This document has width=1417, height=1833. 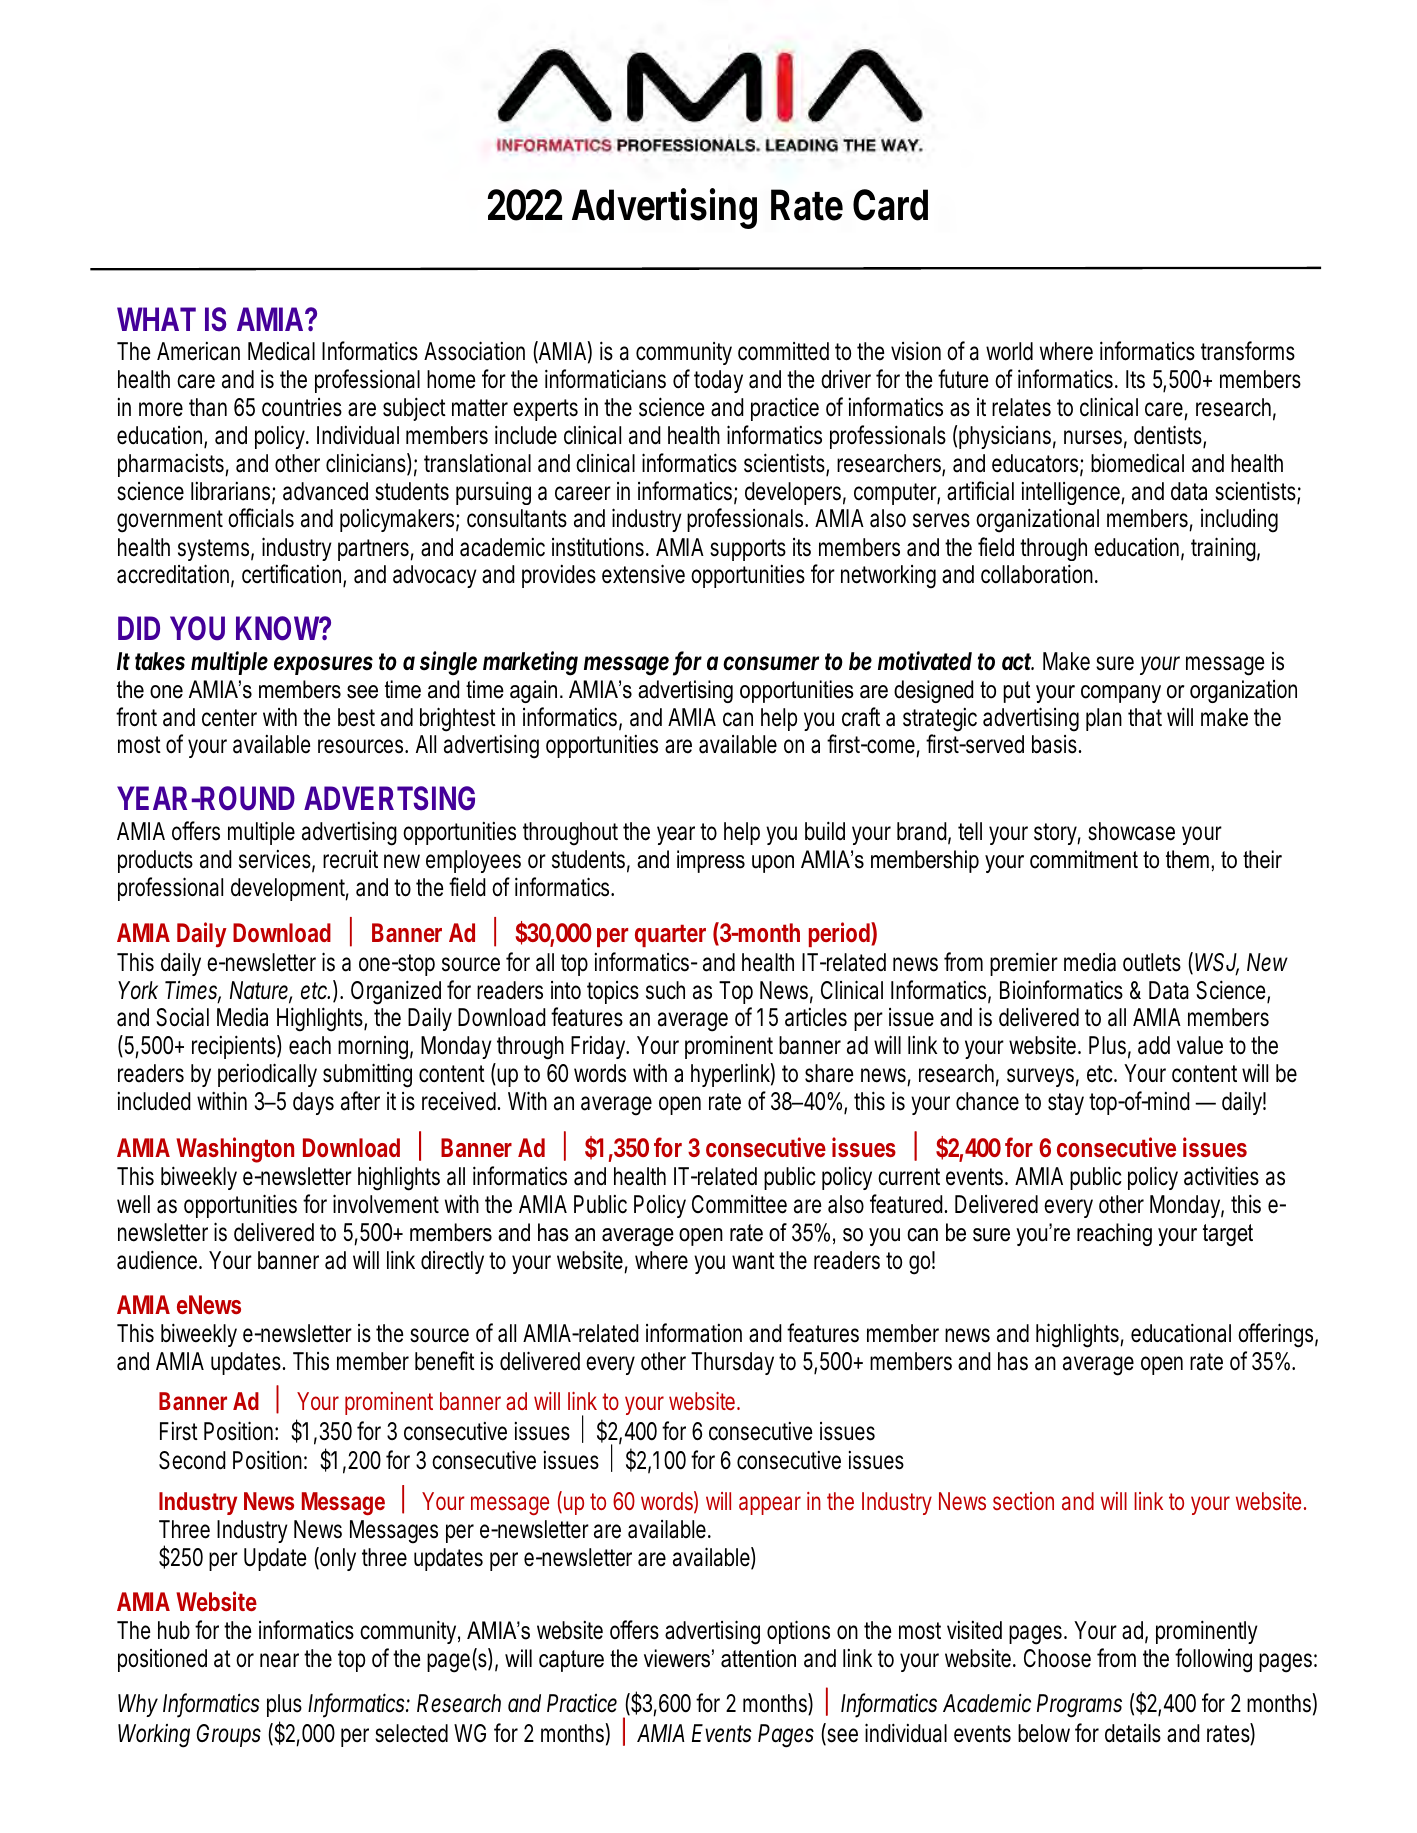 I want to click on committed, so click(x=783, y=351).
